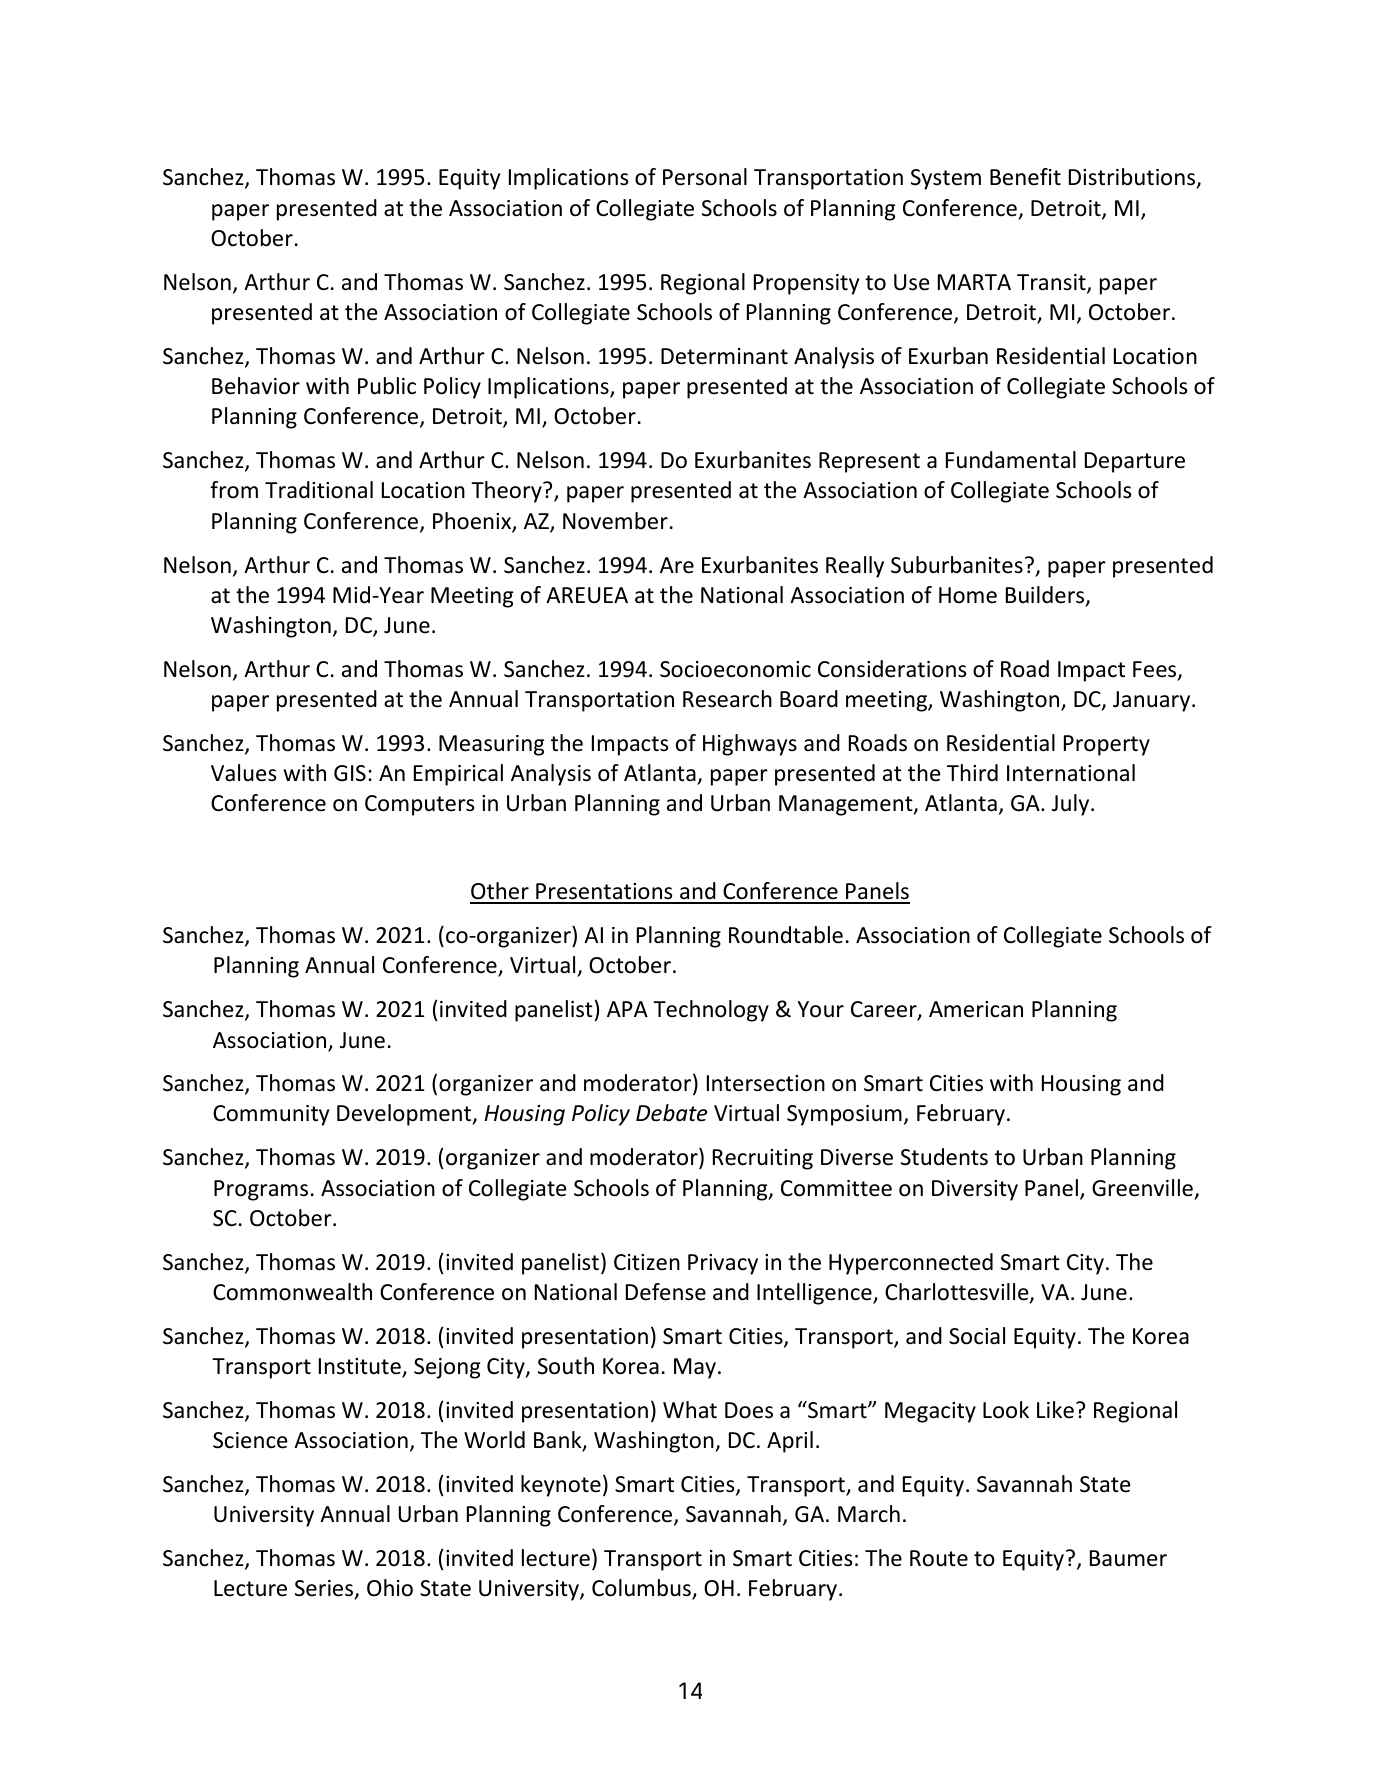 This page has width=1380, height=1786. I want to click on Columbus, so click(642, 1589).
